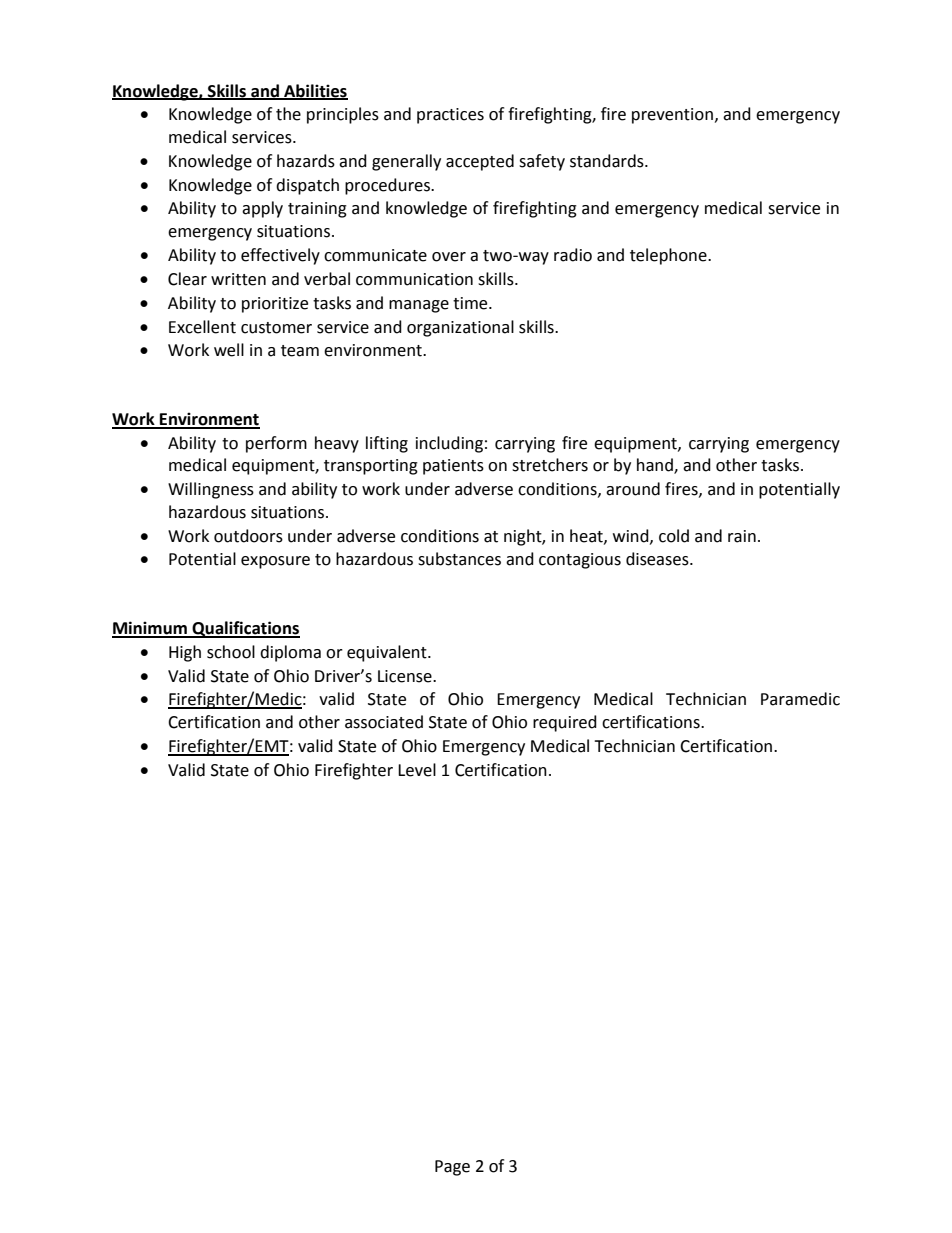 The width and height of the image is (952, 1233). What do you see at coordinates (656, 466) in the image?
I see `hand` at bounding box center [656, 466].
